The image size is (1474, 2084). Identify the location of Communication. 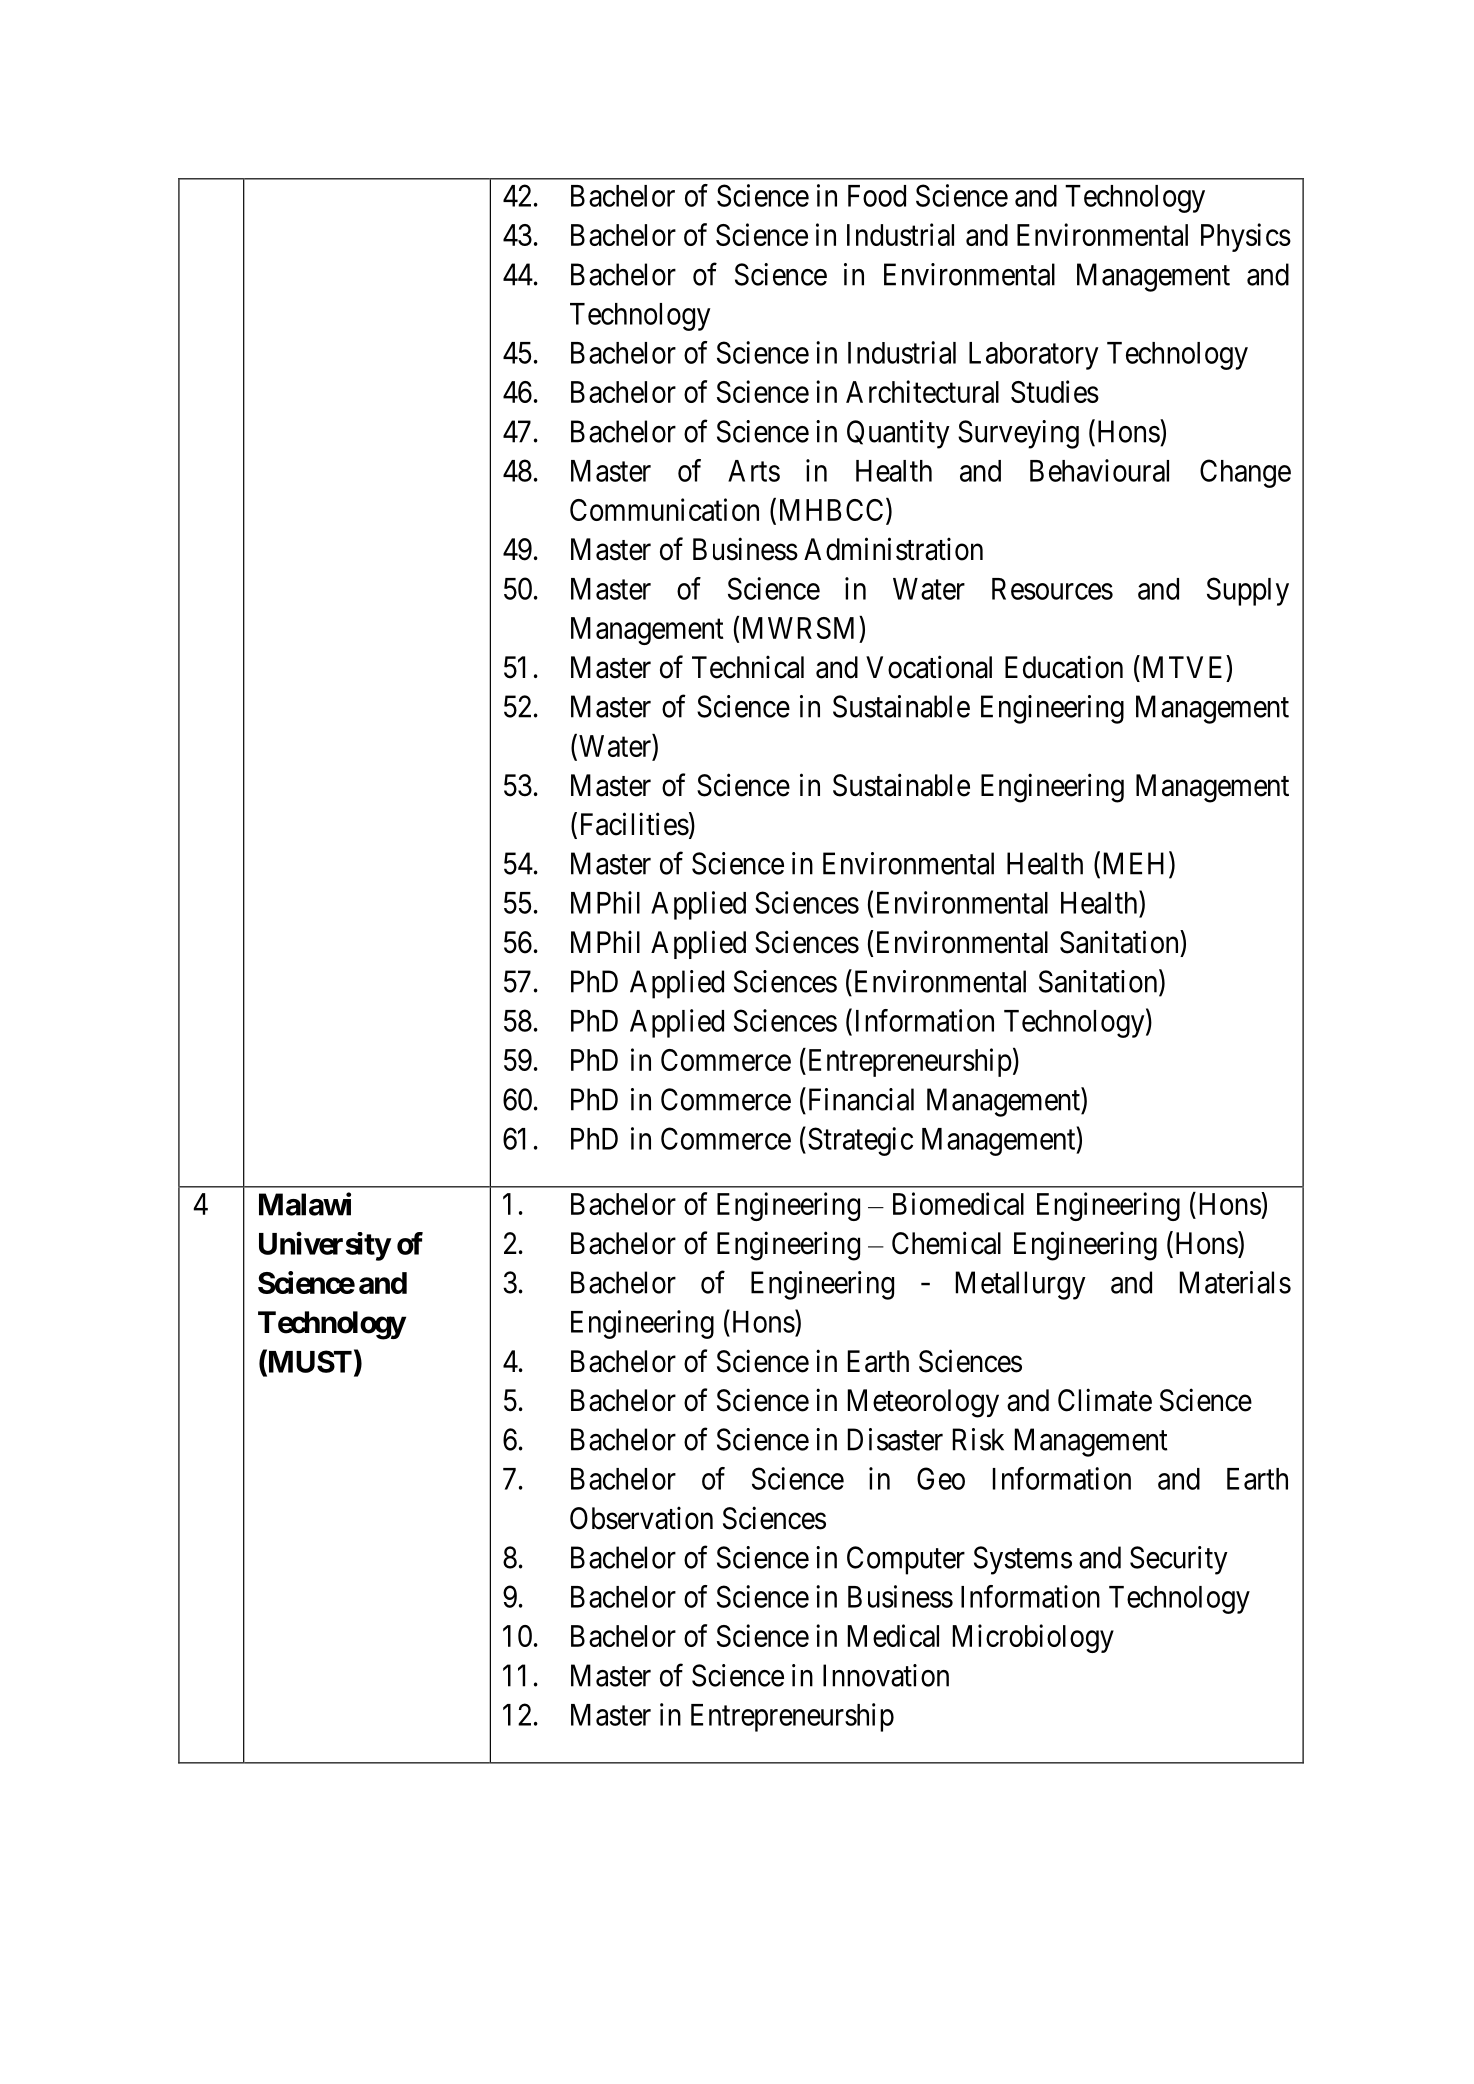
(664, 509).
